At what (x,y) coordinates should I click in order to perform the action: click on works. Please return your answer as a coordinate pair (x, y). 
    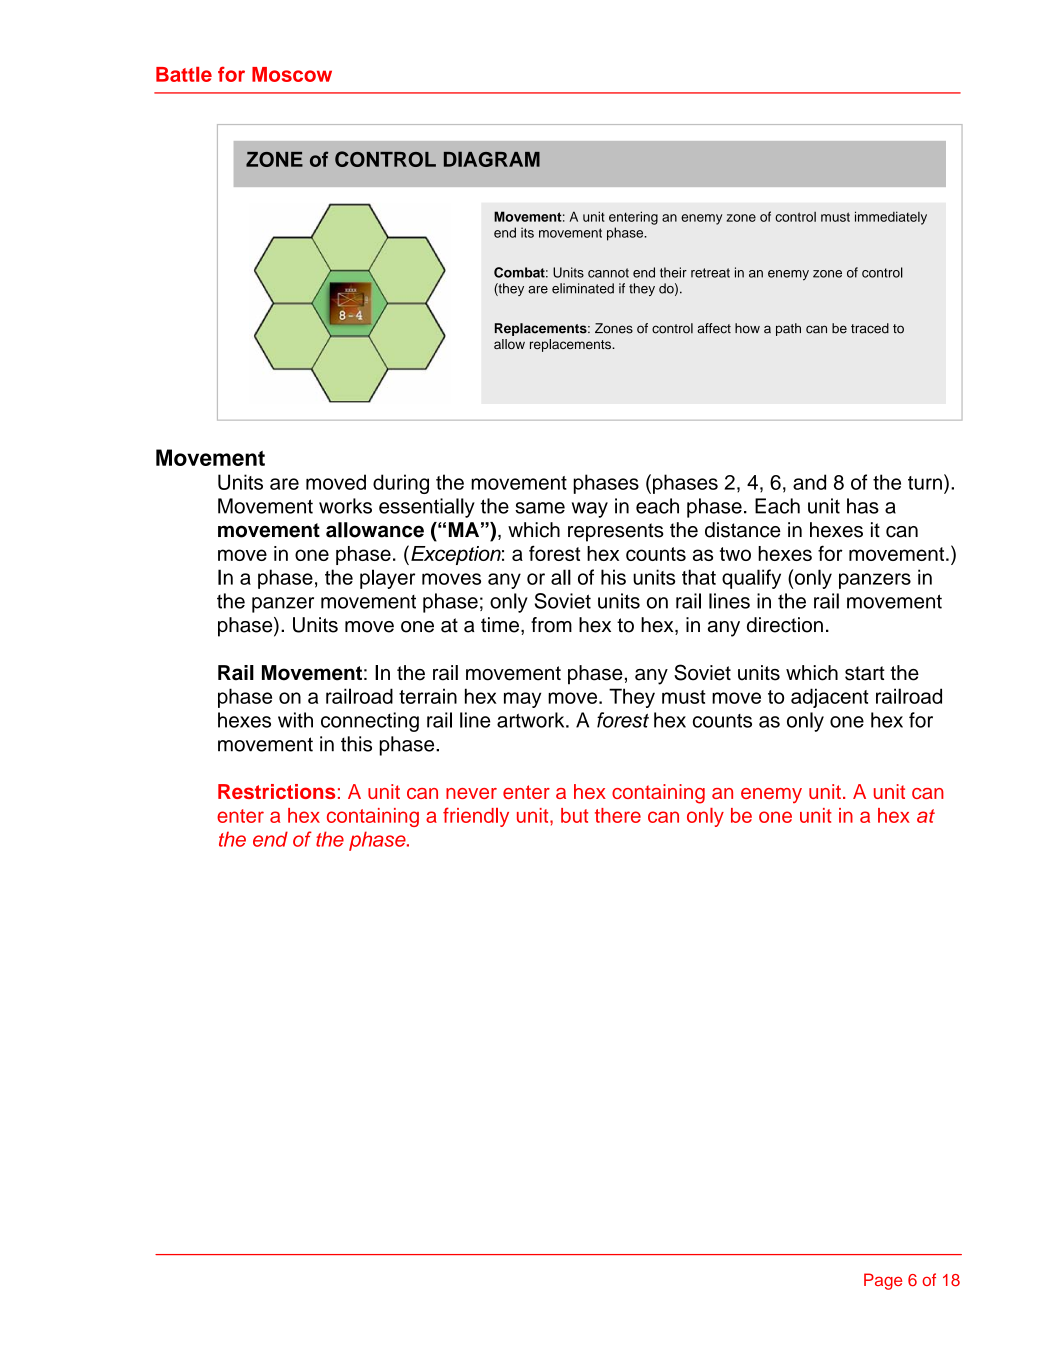
    Looking at the image, I should click on (345, 506).
